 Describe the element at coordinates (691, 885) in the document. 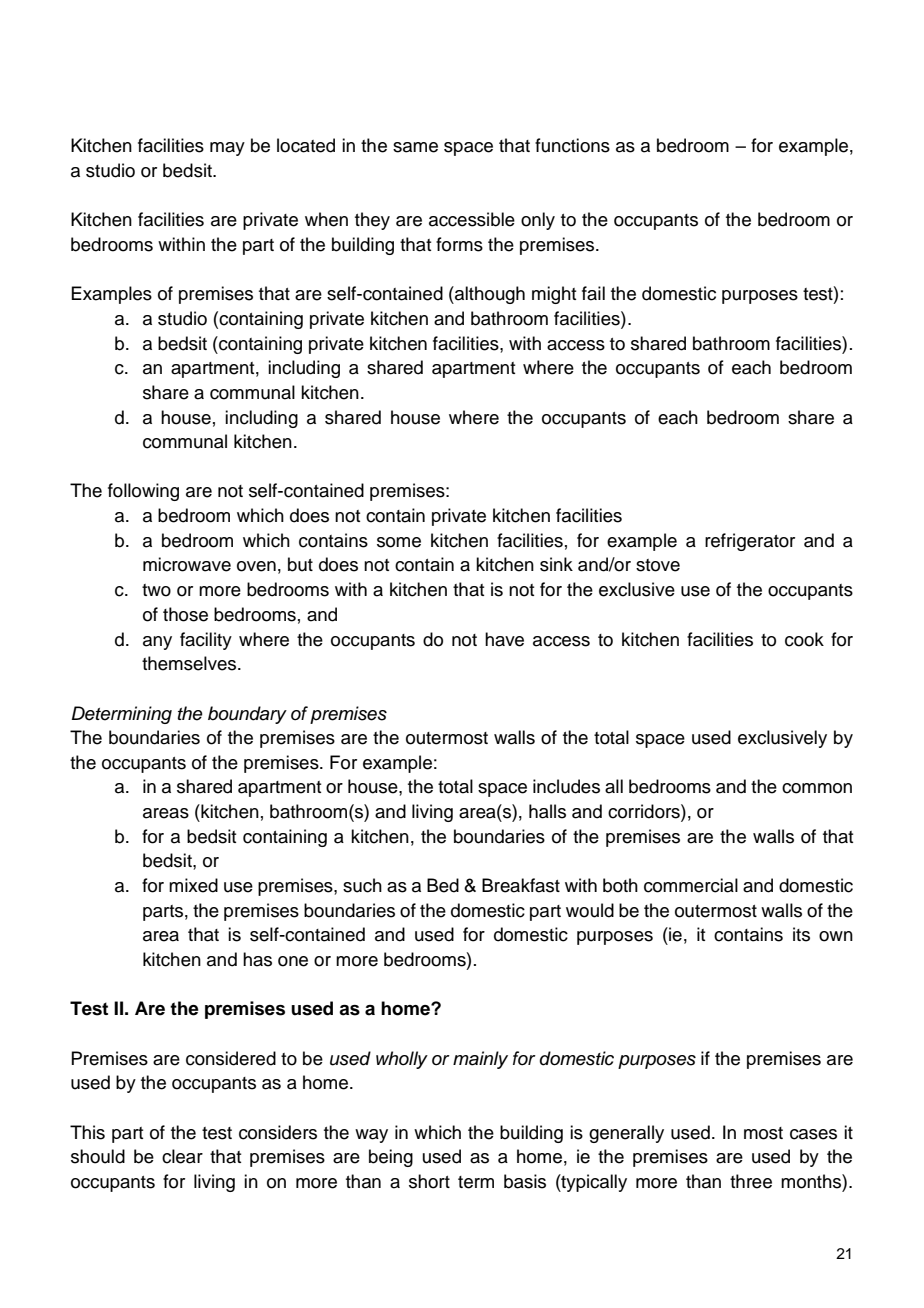

I see `commercial` at that location.
